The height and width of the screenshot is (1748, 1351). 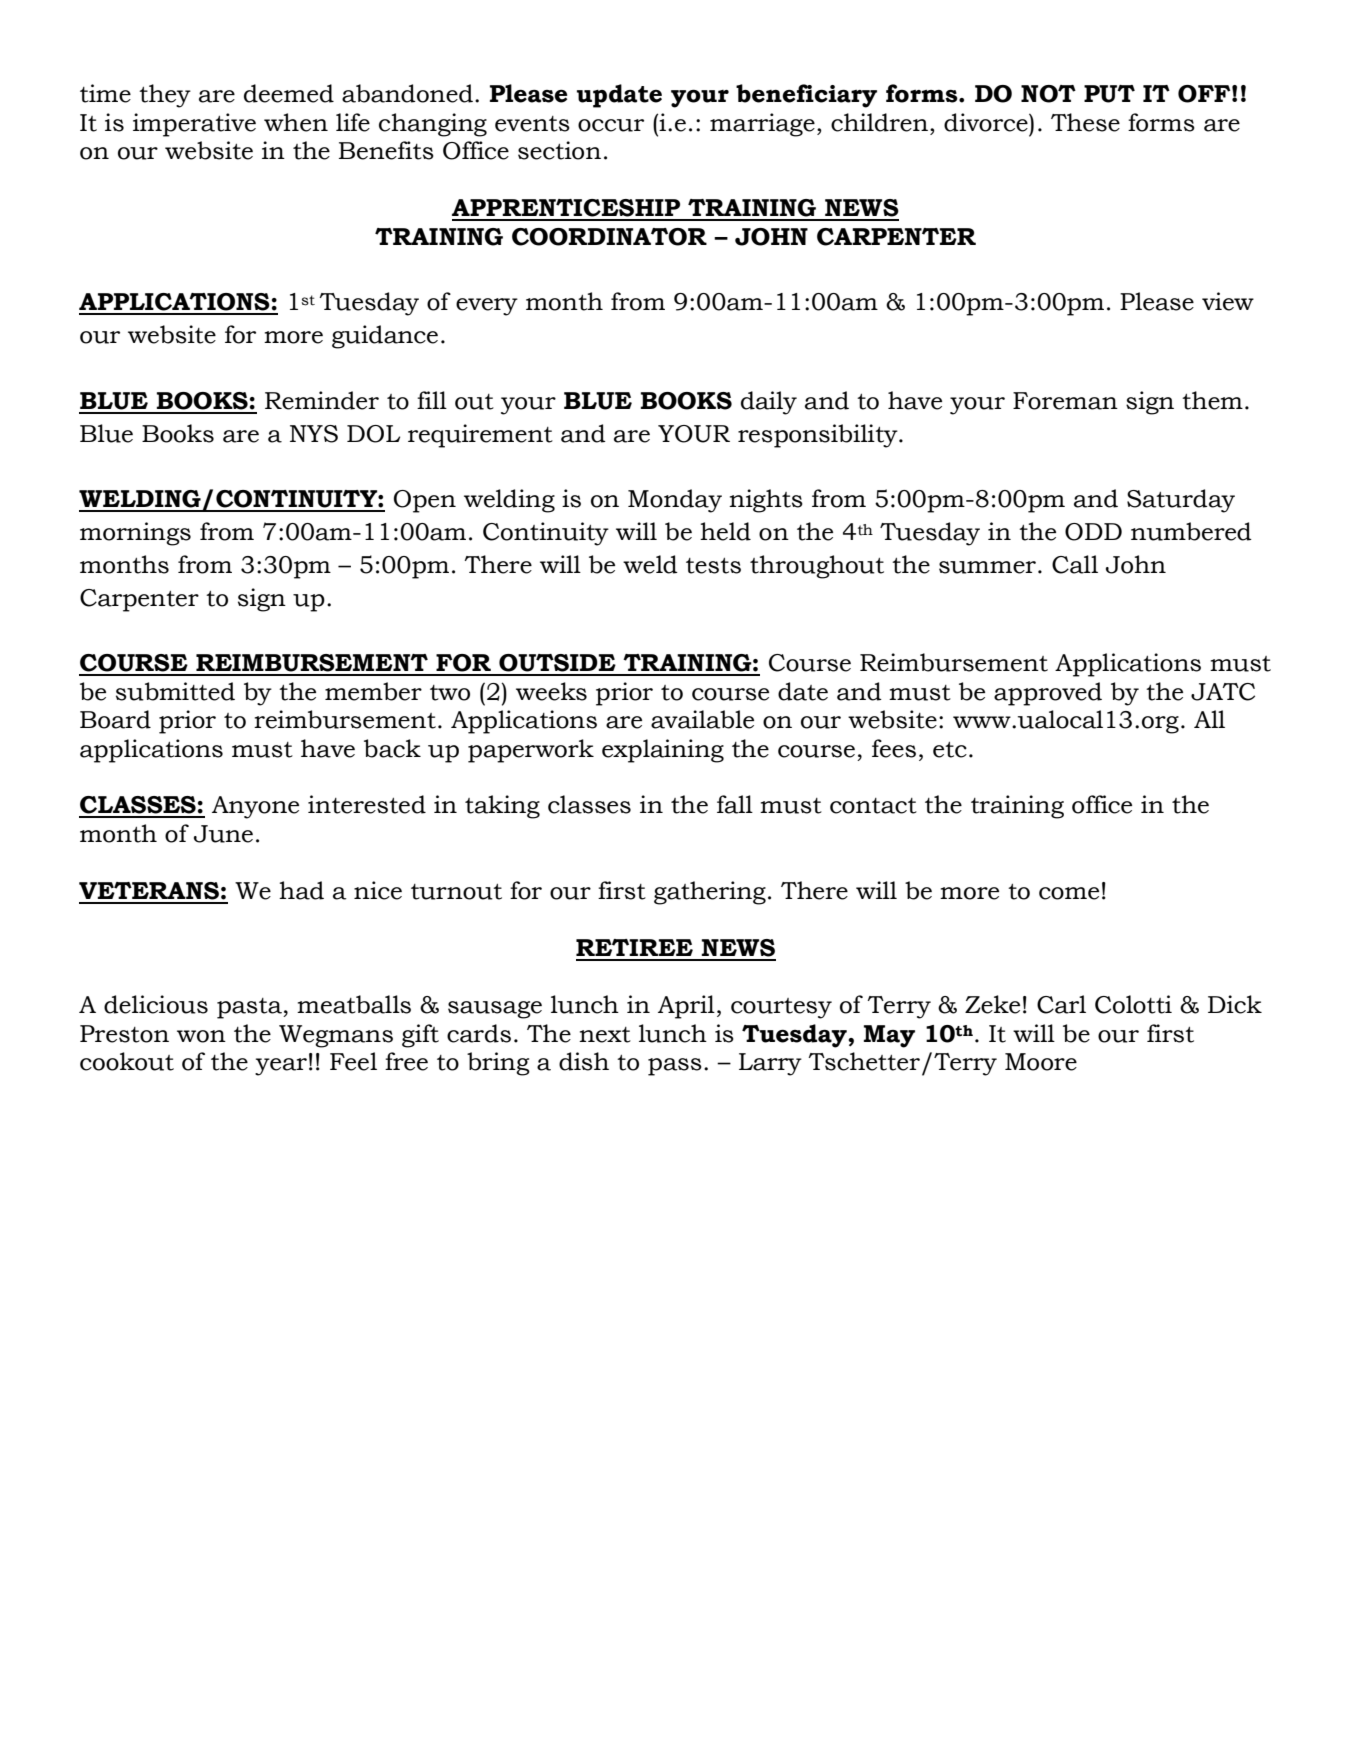 I want to click on imperative, so click(x=194, y=125).
